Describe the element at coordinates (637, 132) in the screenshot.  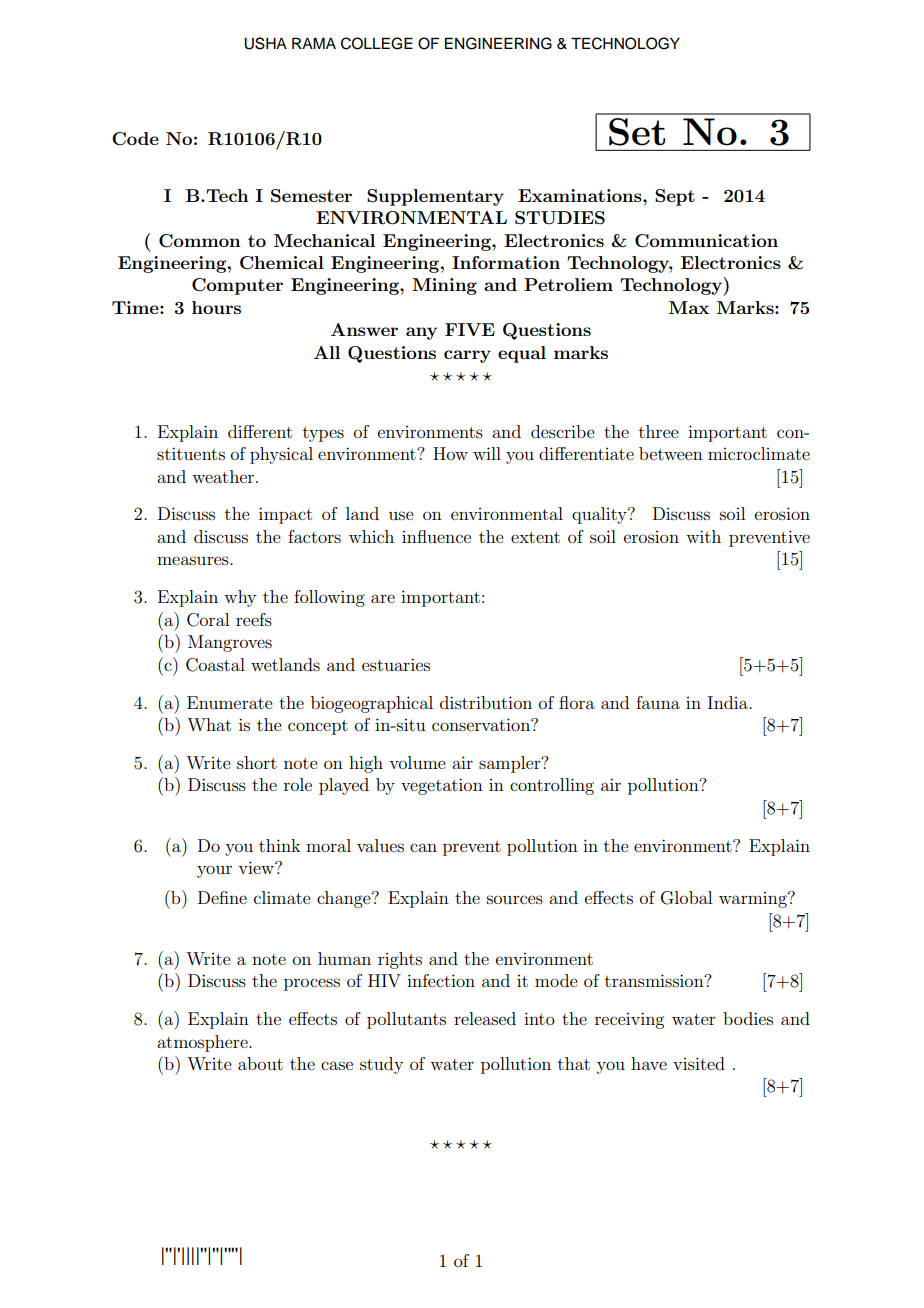
I see `Set` at that location.
